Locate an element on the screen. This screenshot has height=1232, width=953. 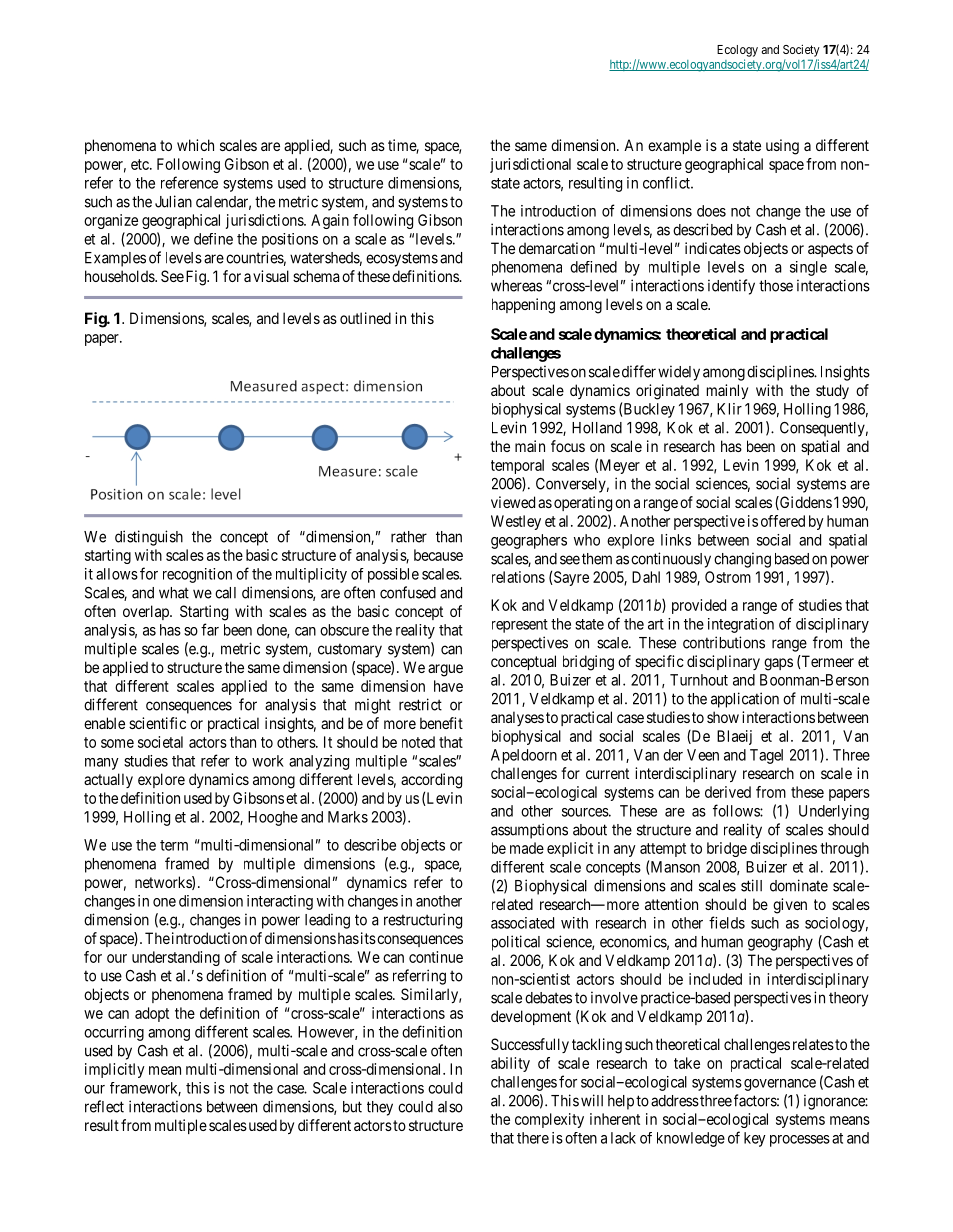
actually is located at coordinates (108, 780).
